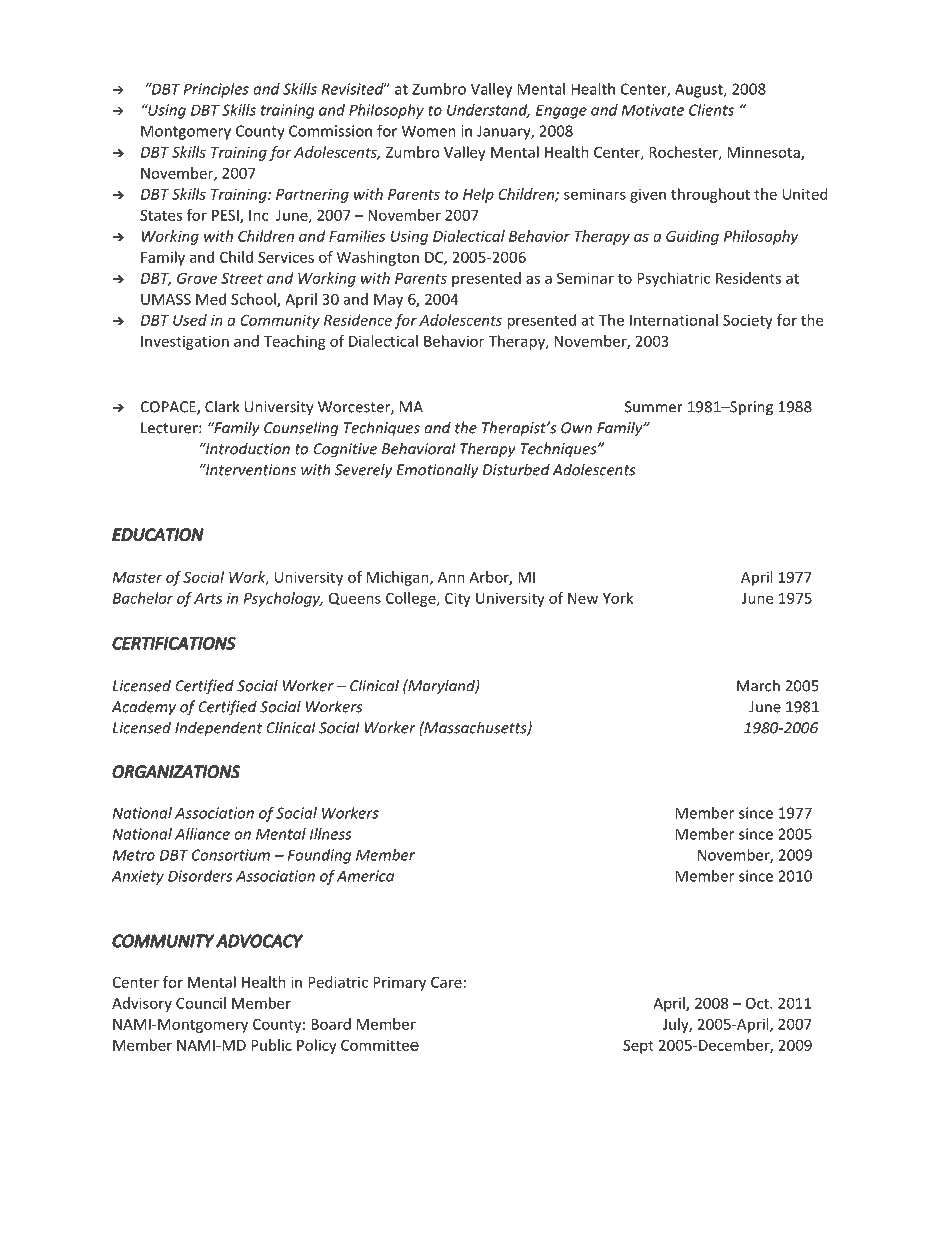  What do you see at coordinates (201, 1003) in the screenshot?
I see `Council` at bounding box center [201, 1003].
